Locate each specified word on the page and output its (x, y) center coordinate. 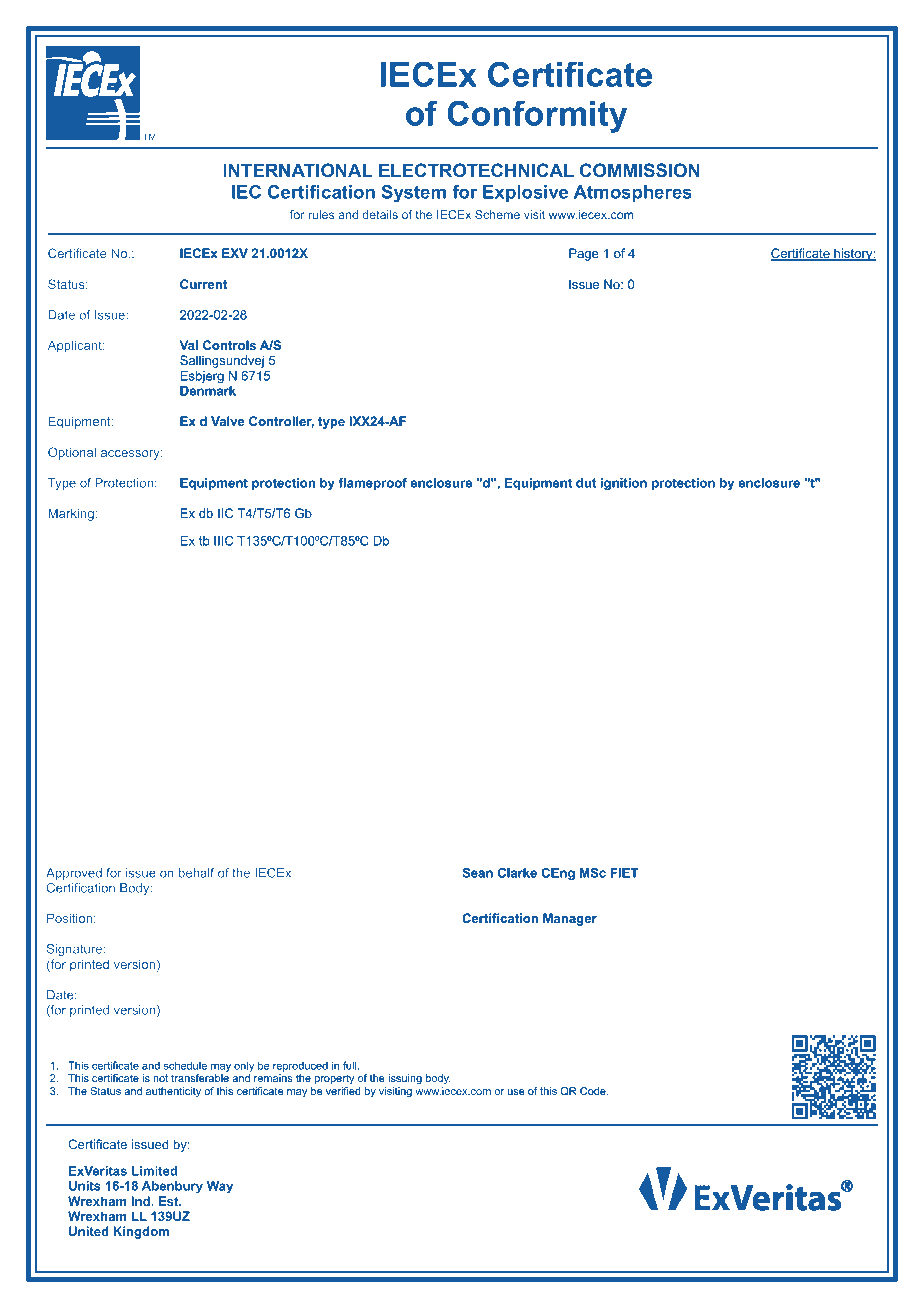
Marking (71, 514)
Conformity (537, 116)
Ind (142, 1201)
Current (203, 284)
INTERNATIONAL (298, 170)
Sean (477, 873)
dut (586, 483)
